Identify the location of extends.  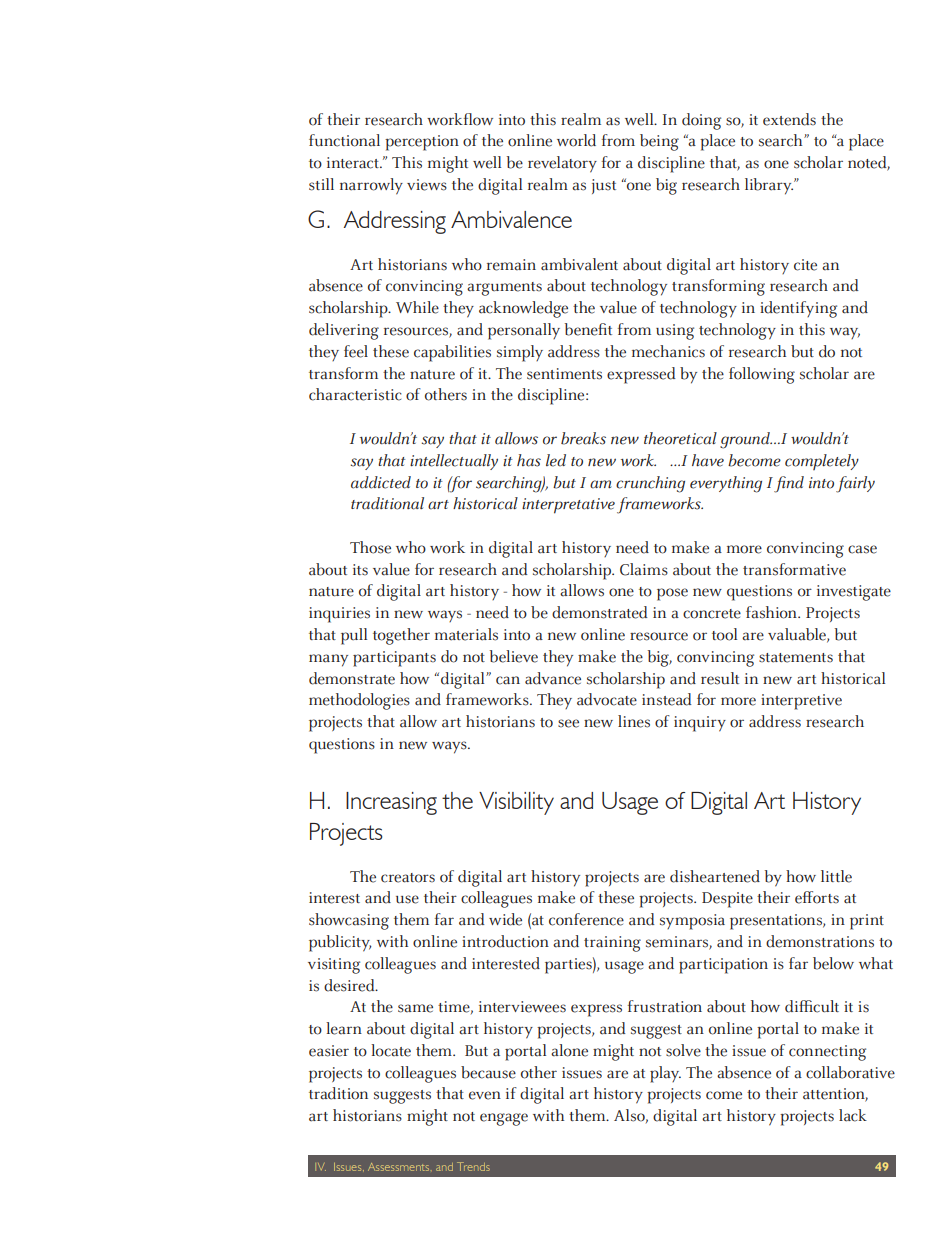
(789, 119).
